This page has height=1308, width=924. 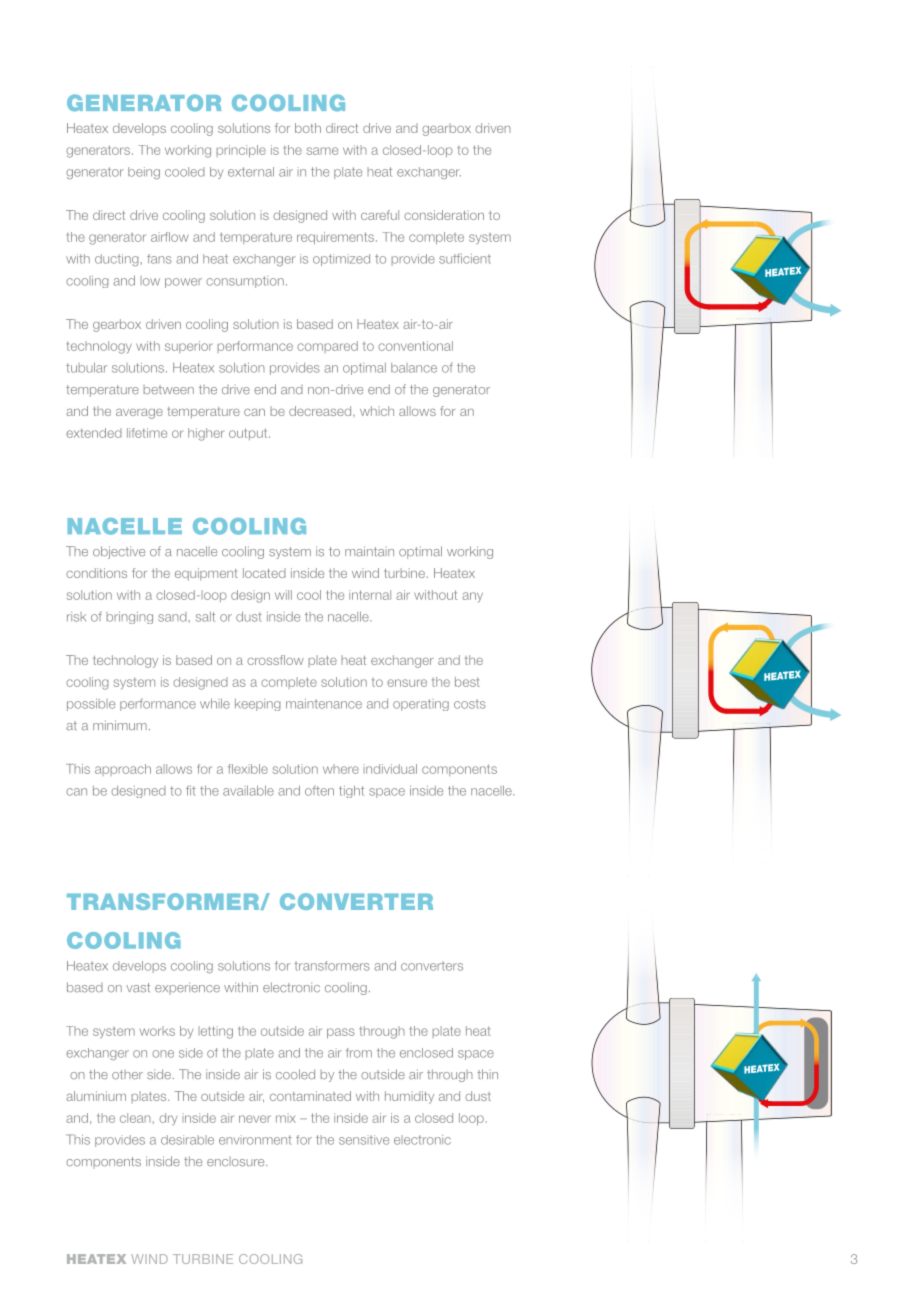 I want to click on located, so click(x=264, y=573).
